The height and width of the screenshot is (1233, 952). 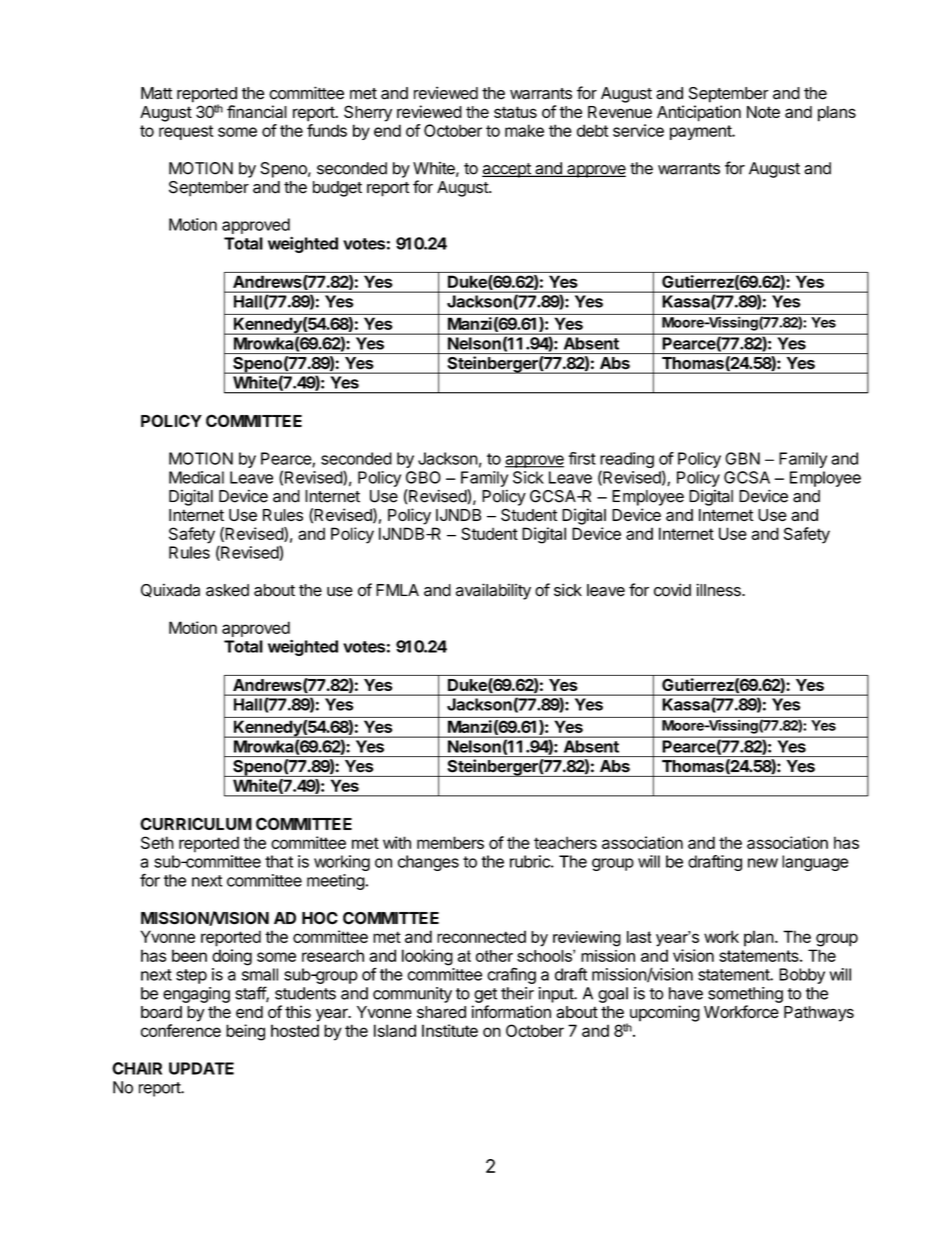 I want to click on Note, so click(x=763, y=112).
